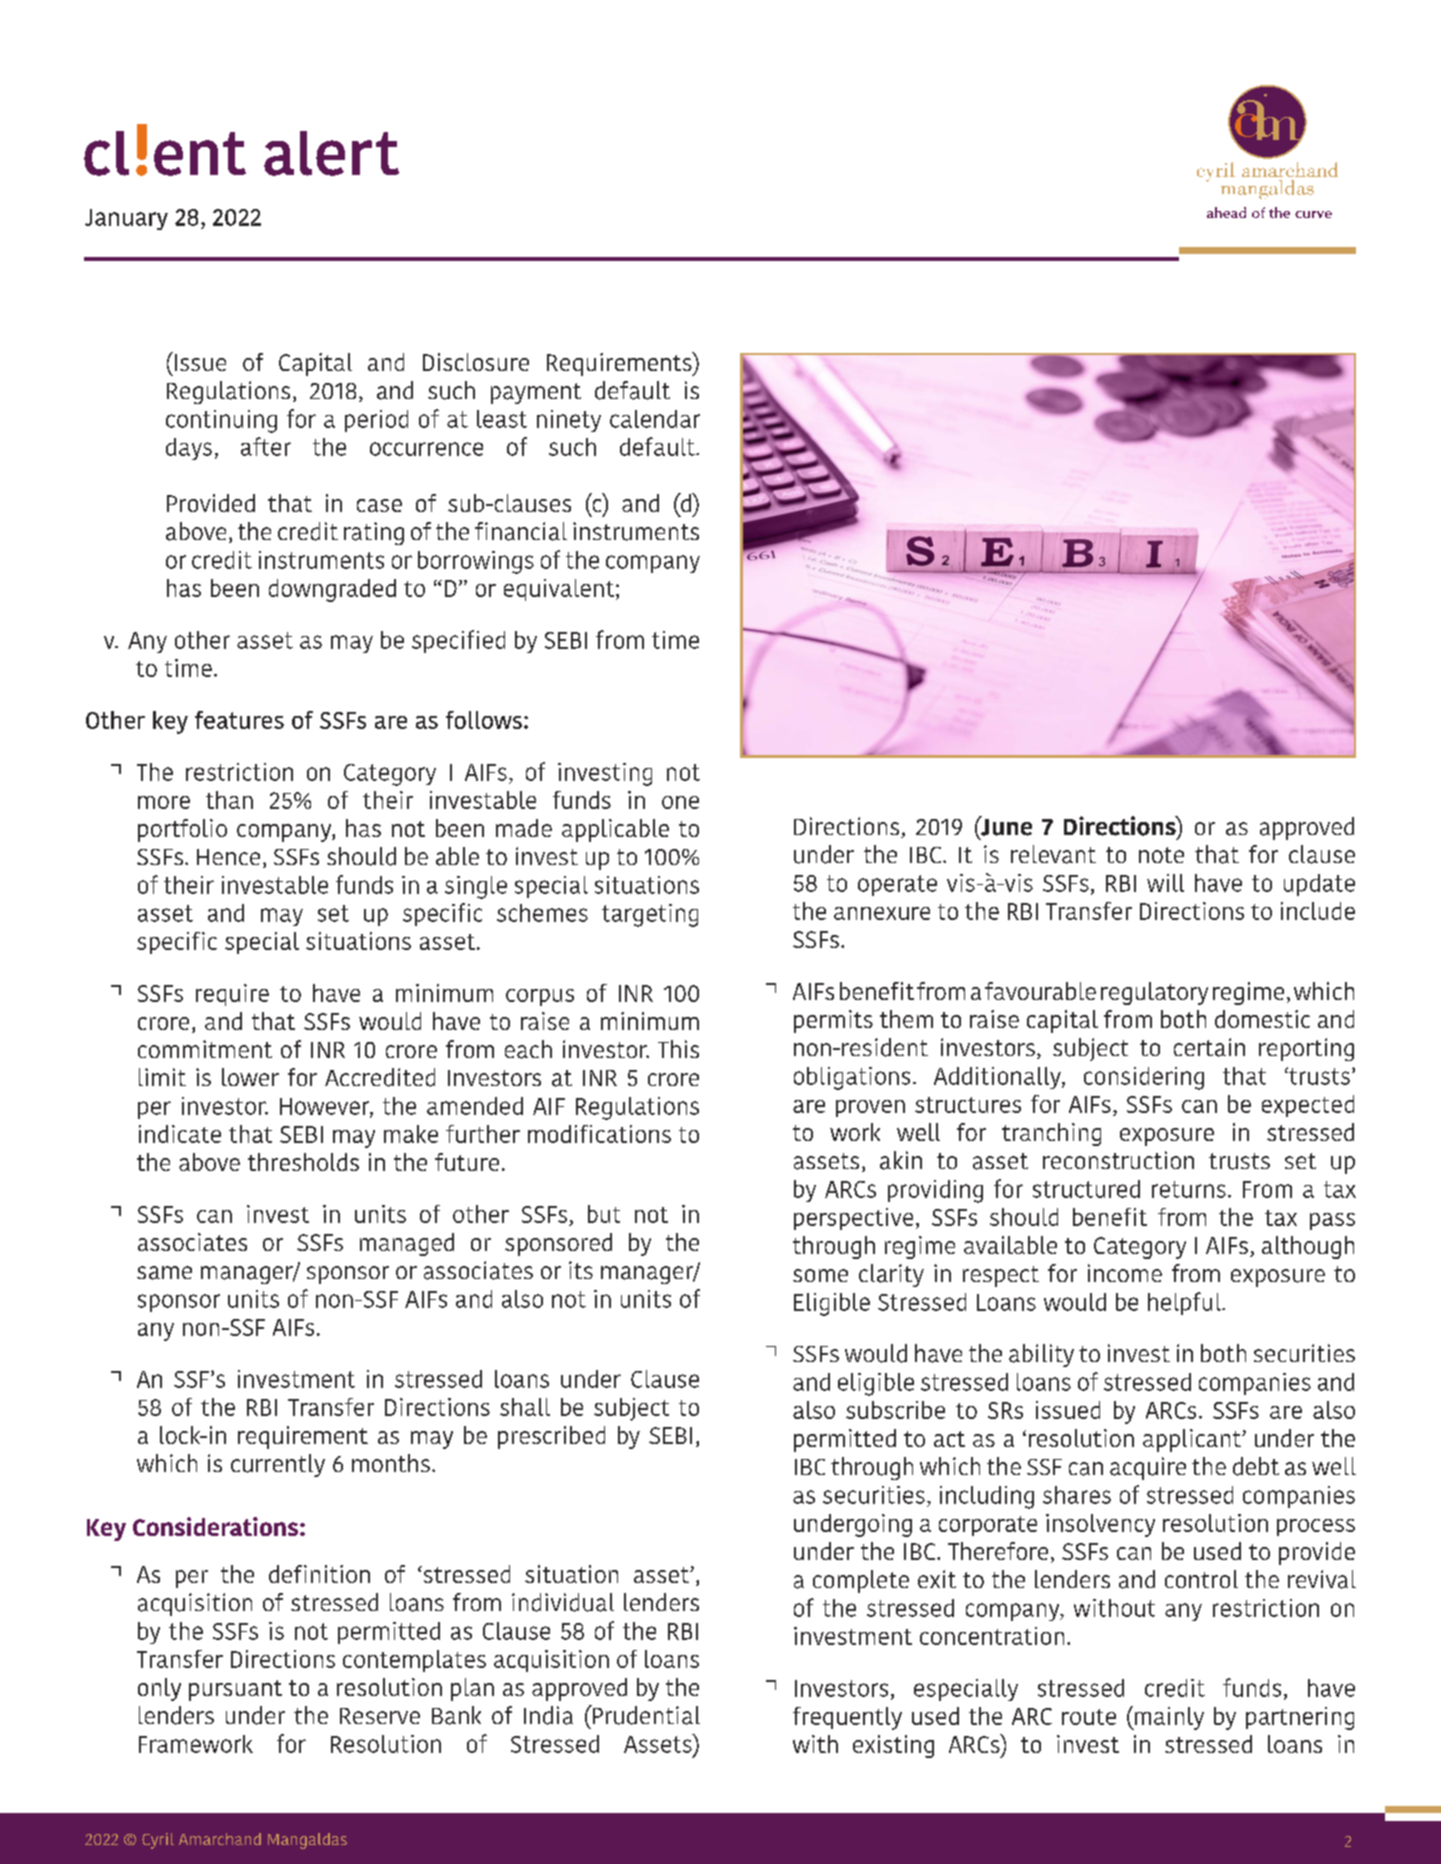 Image resolution: width=1441 pixels, height=1864 pixels. Describe the element at coordinates (126, 219) in the image. I see `January` at that location.
